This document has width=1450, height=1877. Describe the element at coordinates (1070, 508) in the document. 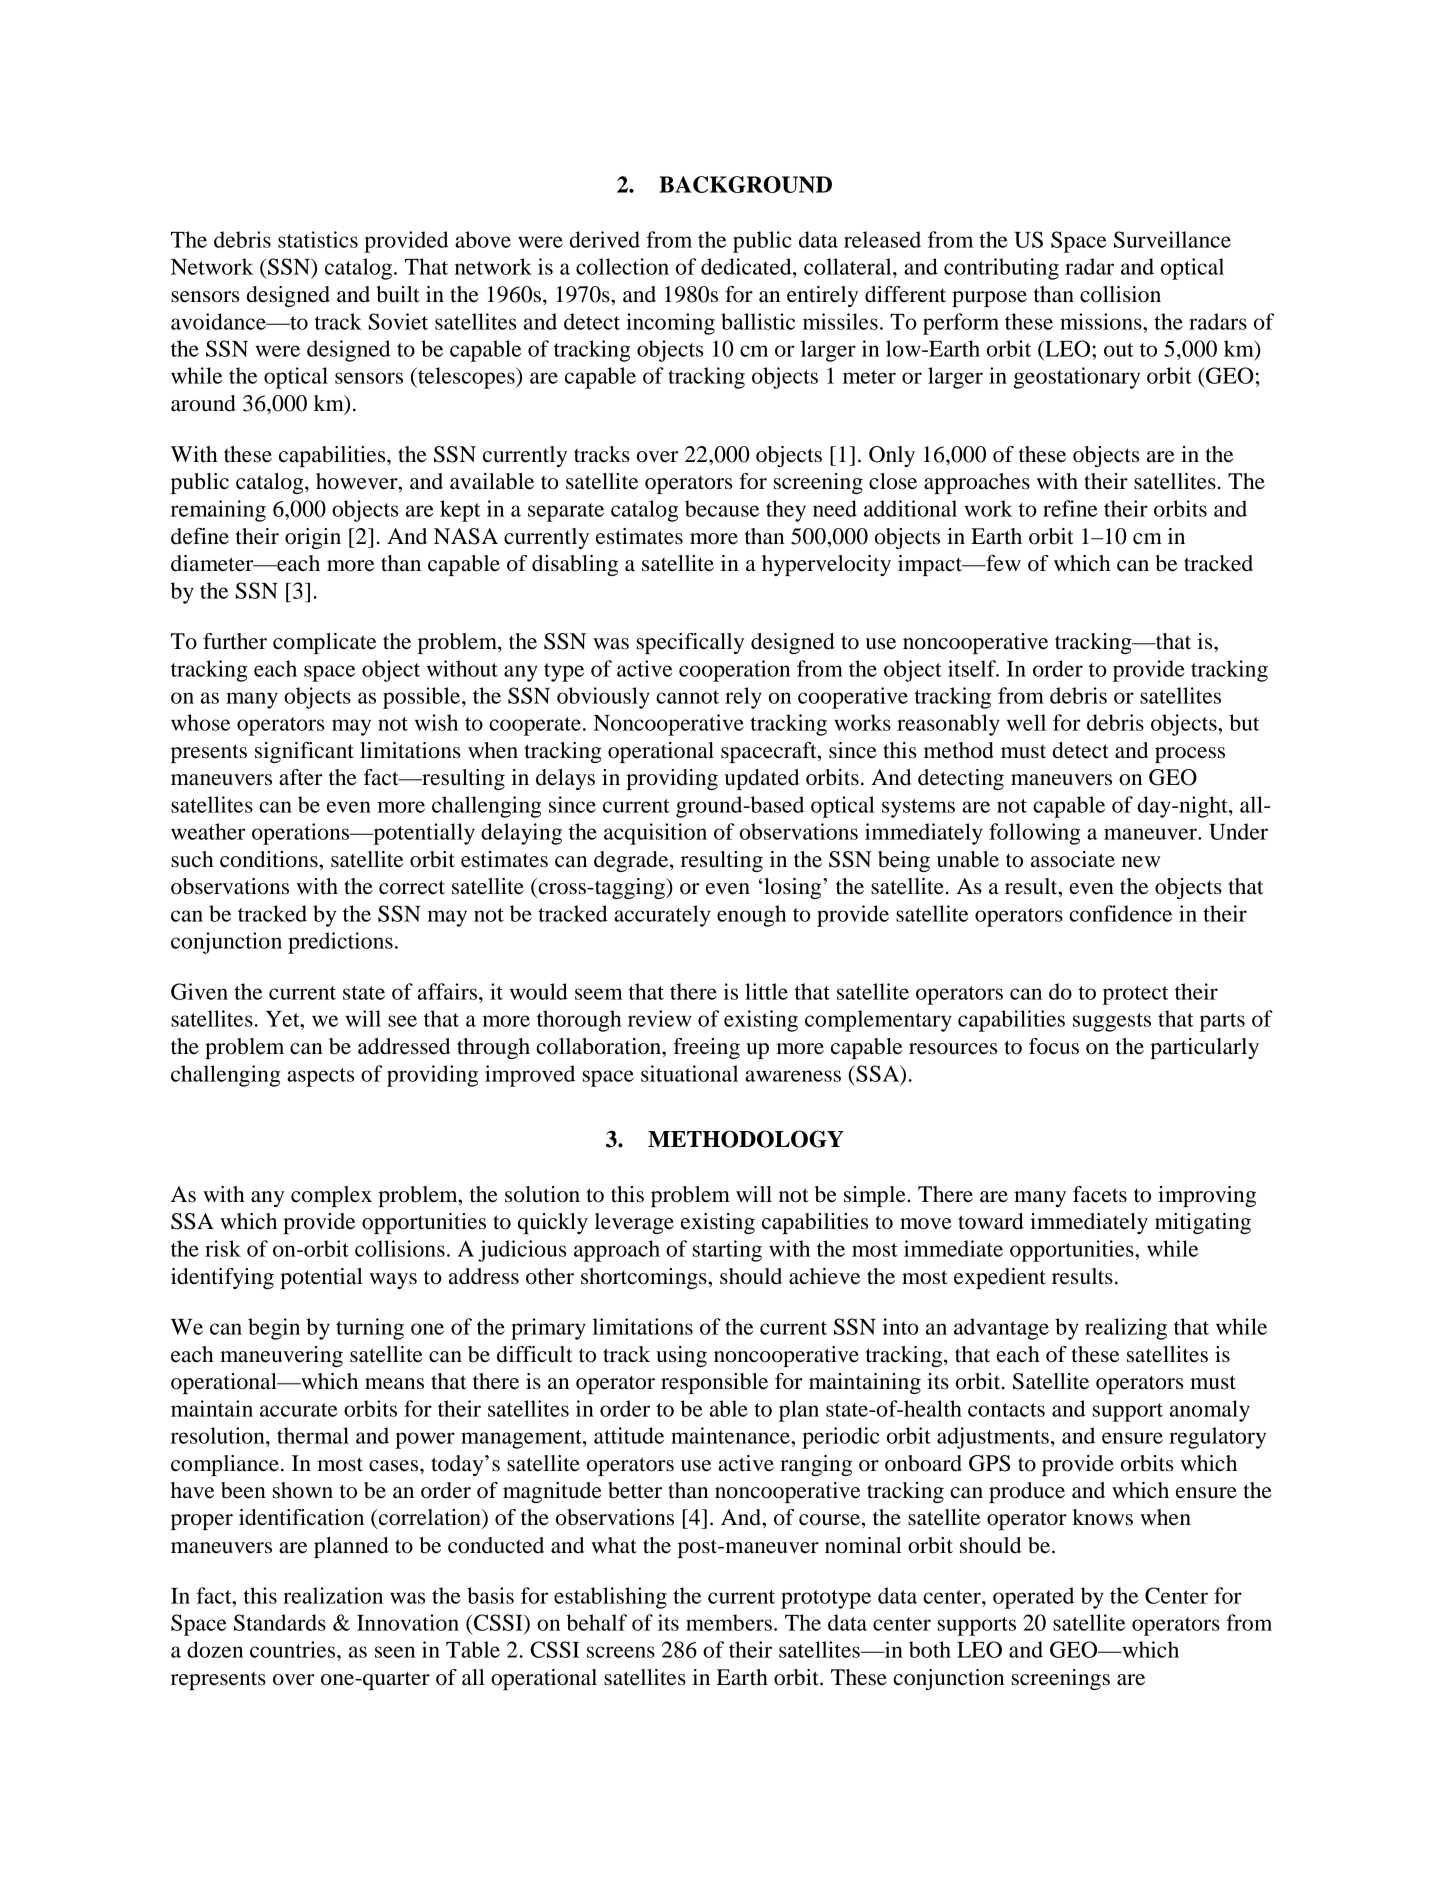

I see `refine` at that location.
